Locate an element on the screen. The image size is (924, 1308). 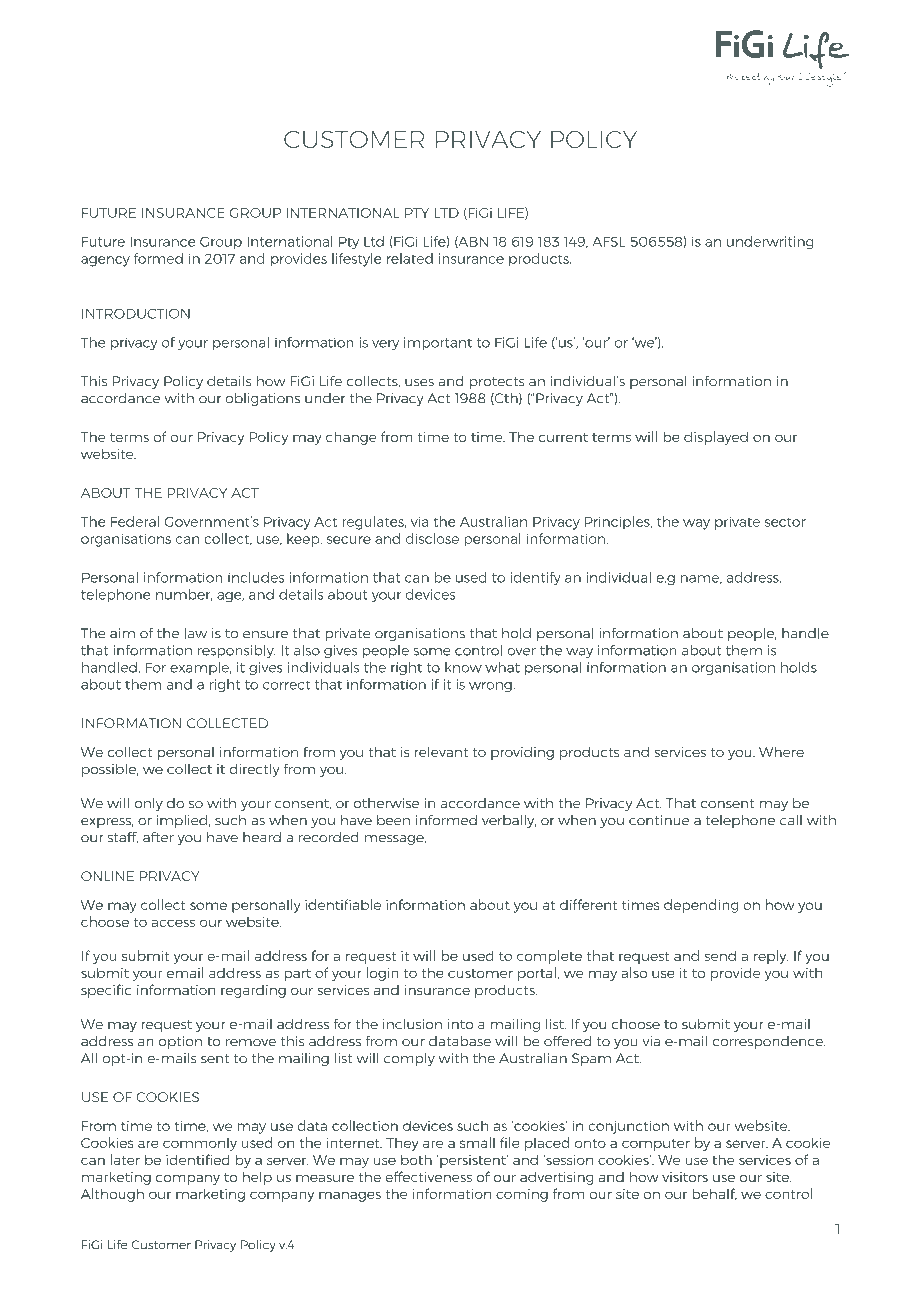
visitors is located at coordinates (685, 1177).
